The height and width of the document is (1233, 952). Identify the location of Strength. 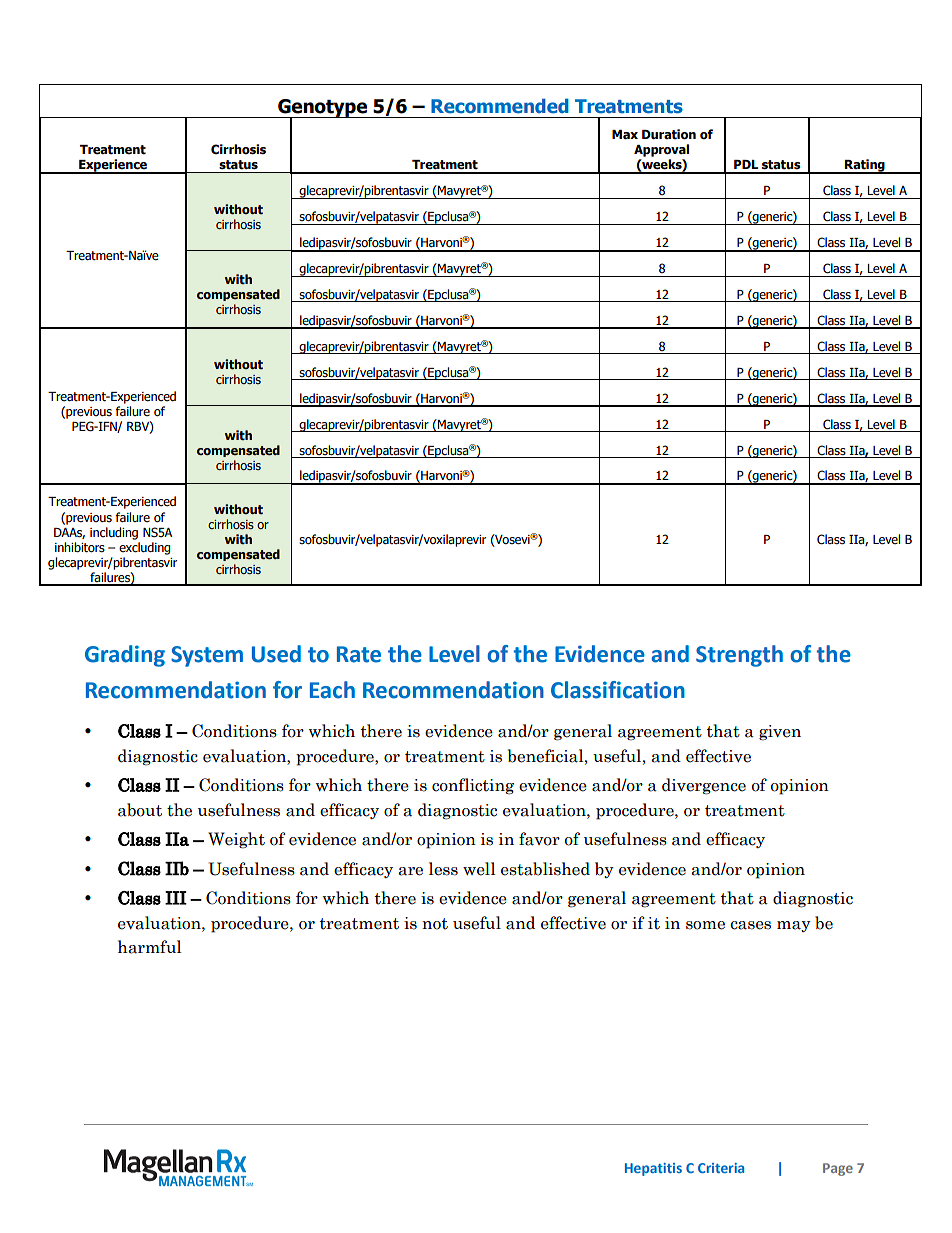
(739, 656).
